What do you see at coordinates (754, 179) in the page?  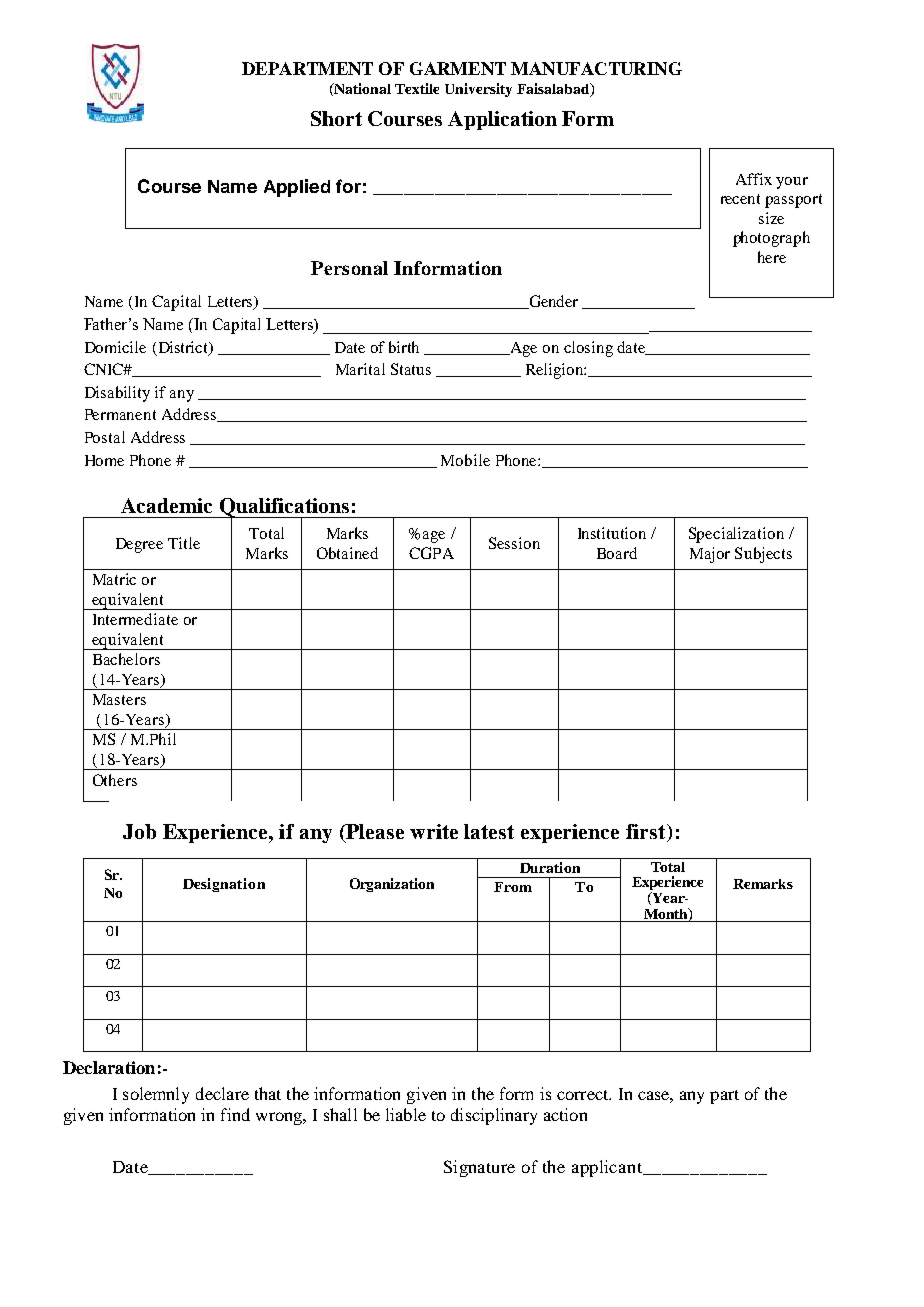 I see `Affix` at bounding box center [754, 179].
